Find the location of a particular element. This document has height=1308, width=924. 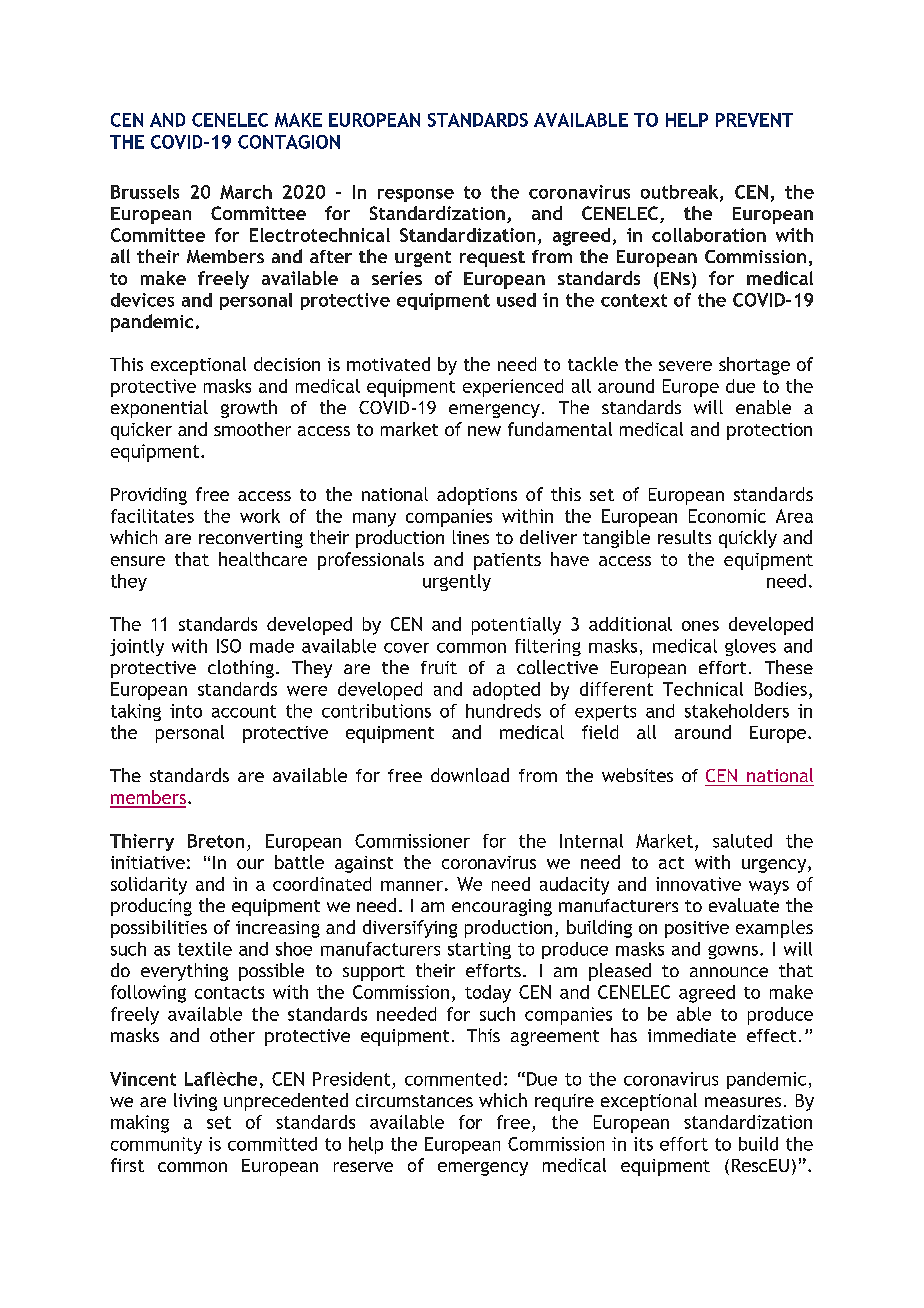

solidarity is located at coordinates (149, 886).
